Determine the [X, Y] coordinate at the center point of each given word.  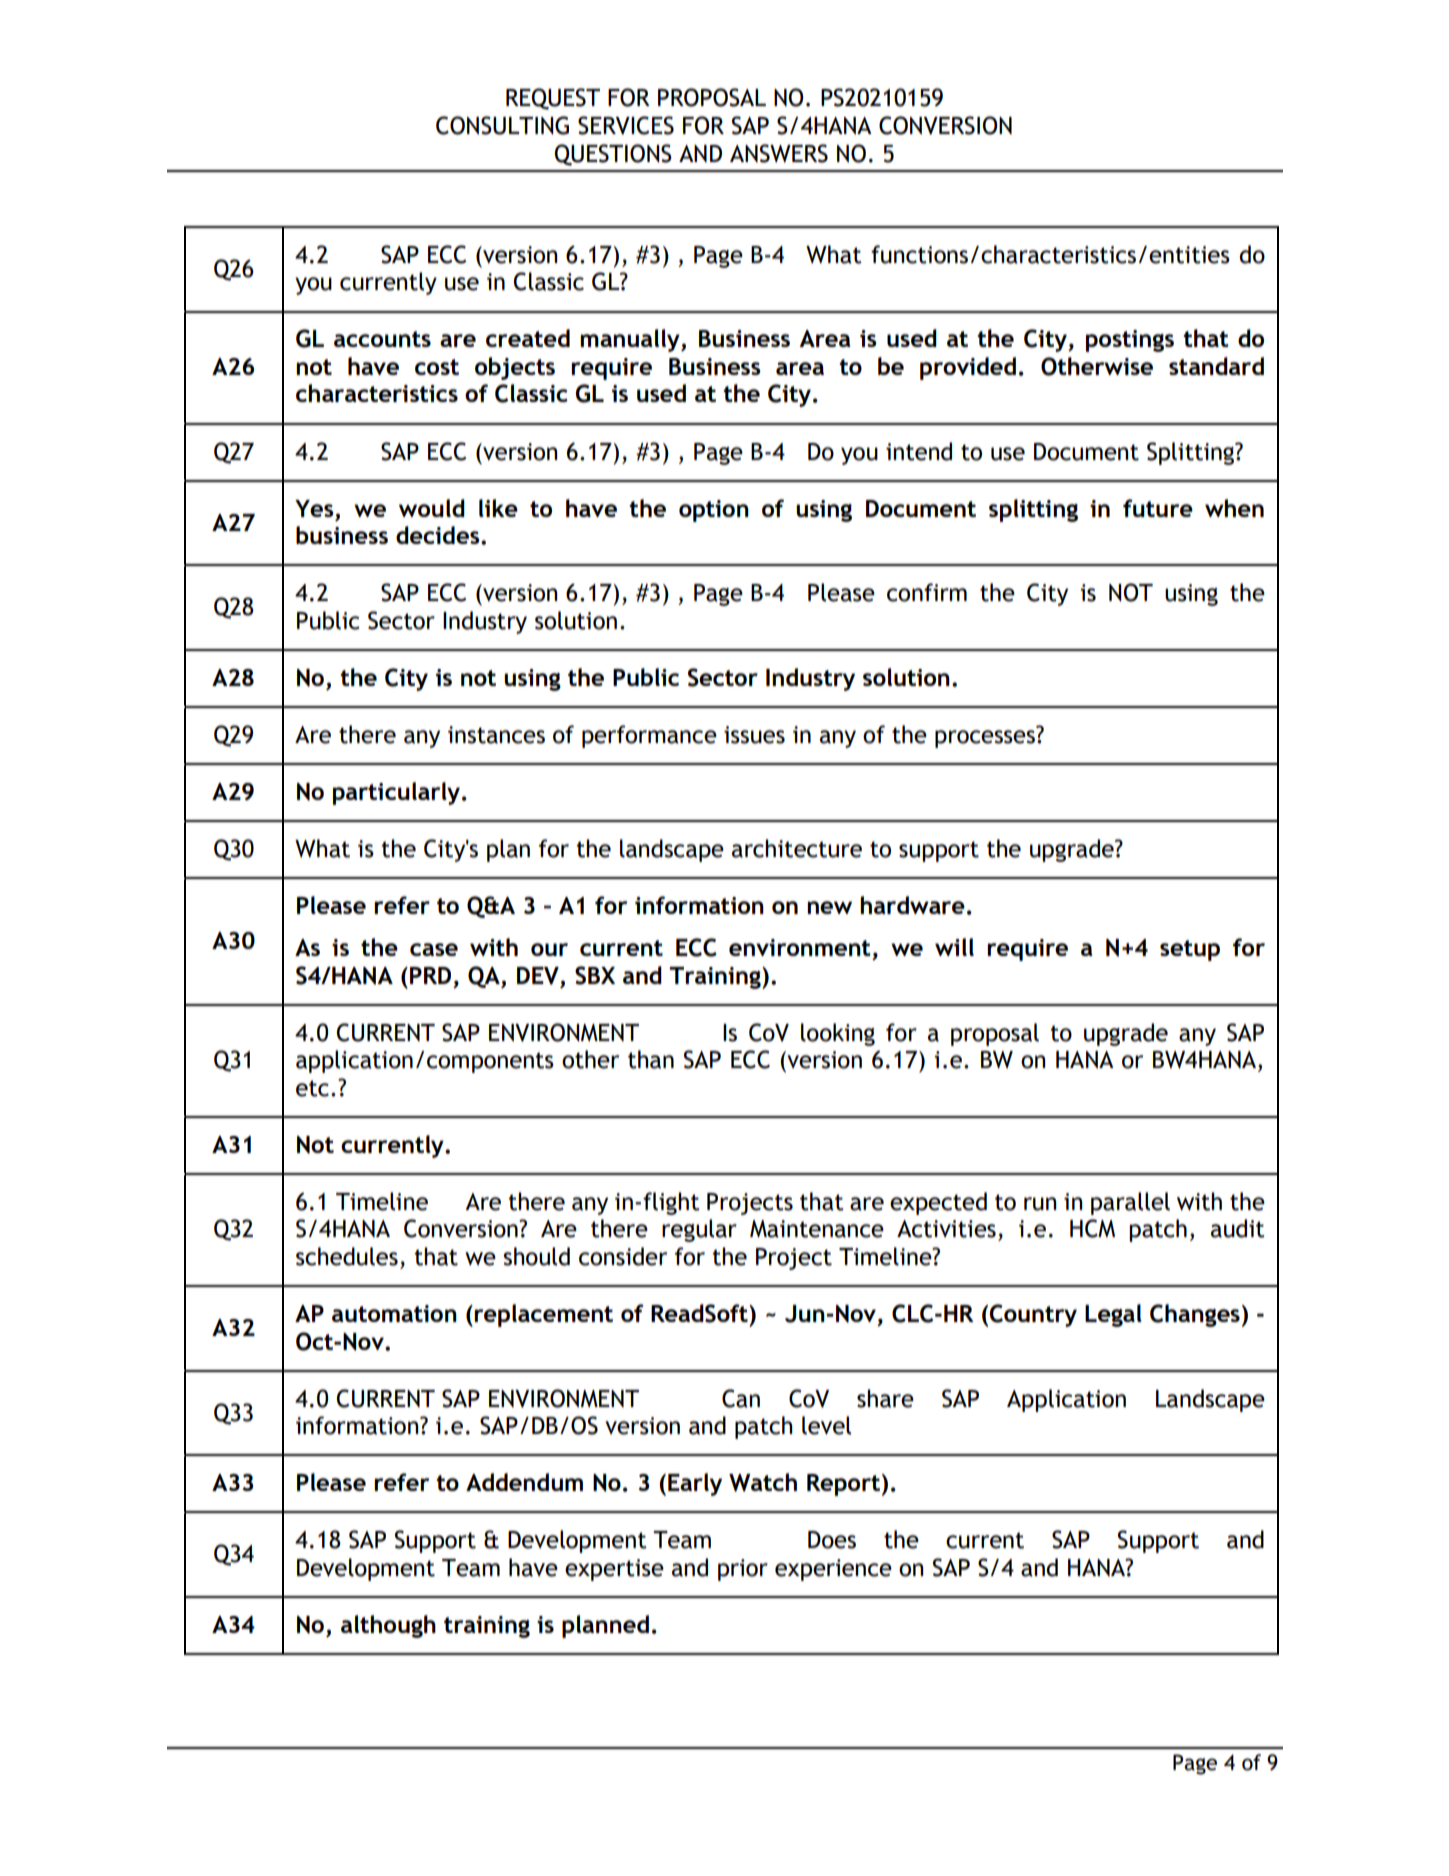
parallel [1130, 1203]
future [1158, 508]
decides [439, 535]
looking [838, 1034]
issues [754, 735]
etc [312, 1088]
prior [743, 1570]
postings [1130, 341]
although [388, 1626]
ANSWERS [779, 153]
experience [833, 1570]
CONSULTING [502, 125]
